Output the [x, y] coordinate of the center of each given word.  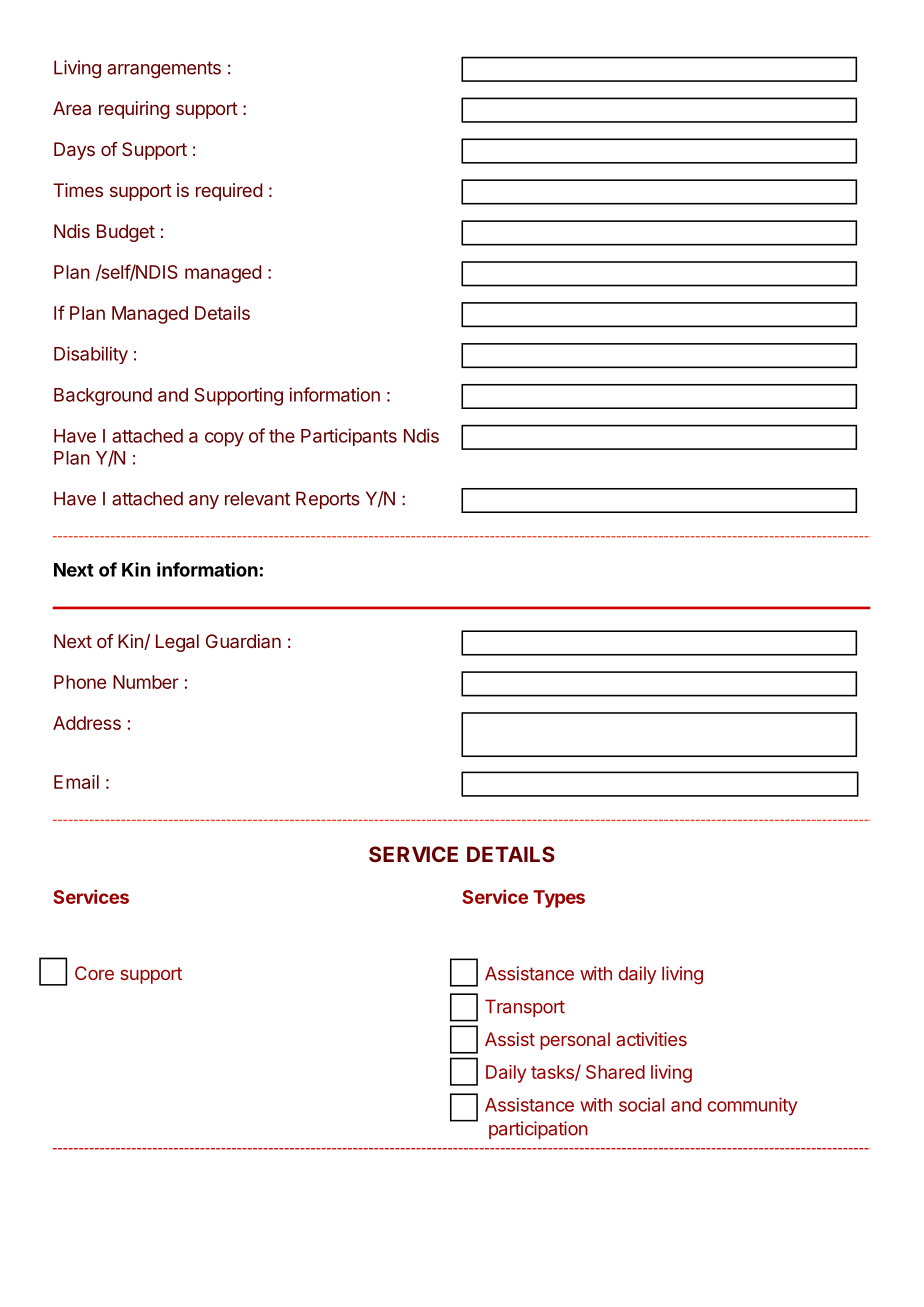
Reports [328, 500]
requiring [134, 110]
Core [94, 973]
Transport [525, 1008]
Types [559, 899]
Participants [349, 437]
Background [103, 397]
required [229, 192]
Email [76, 782]
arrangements [164, 70]
